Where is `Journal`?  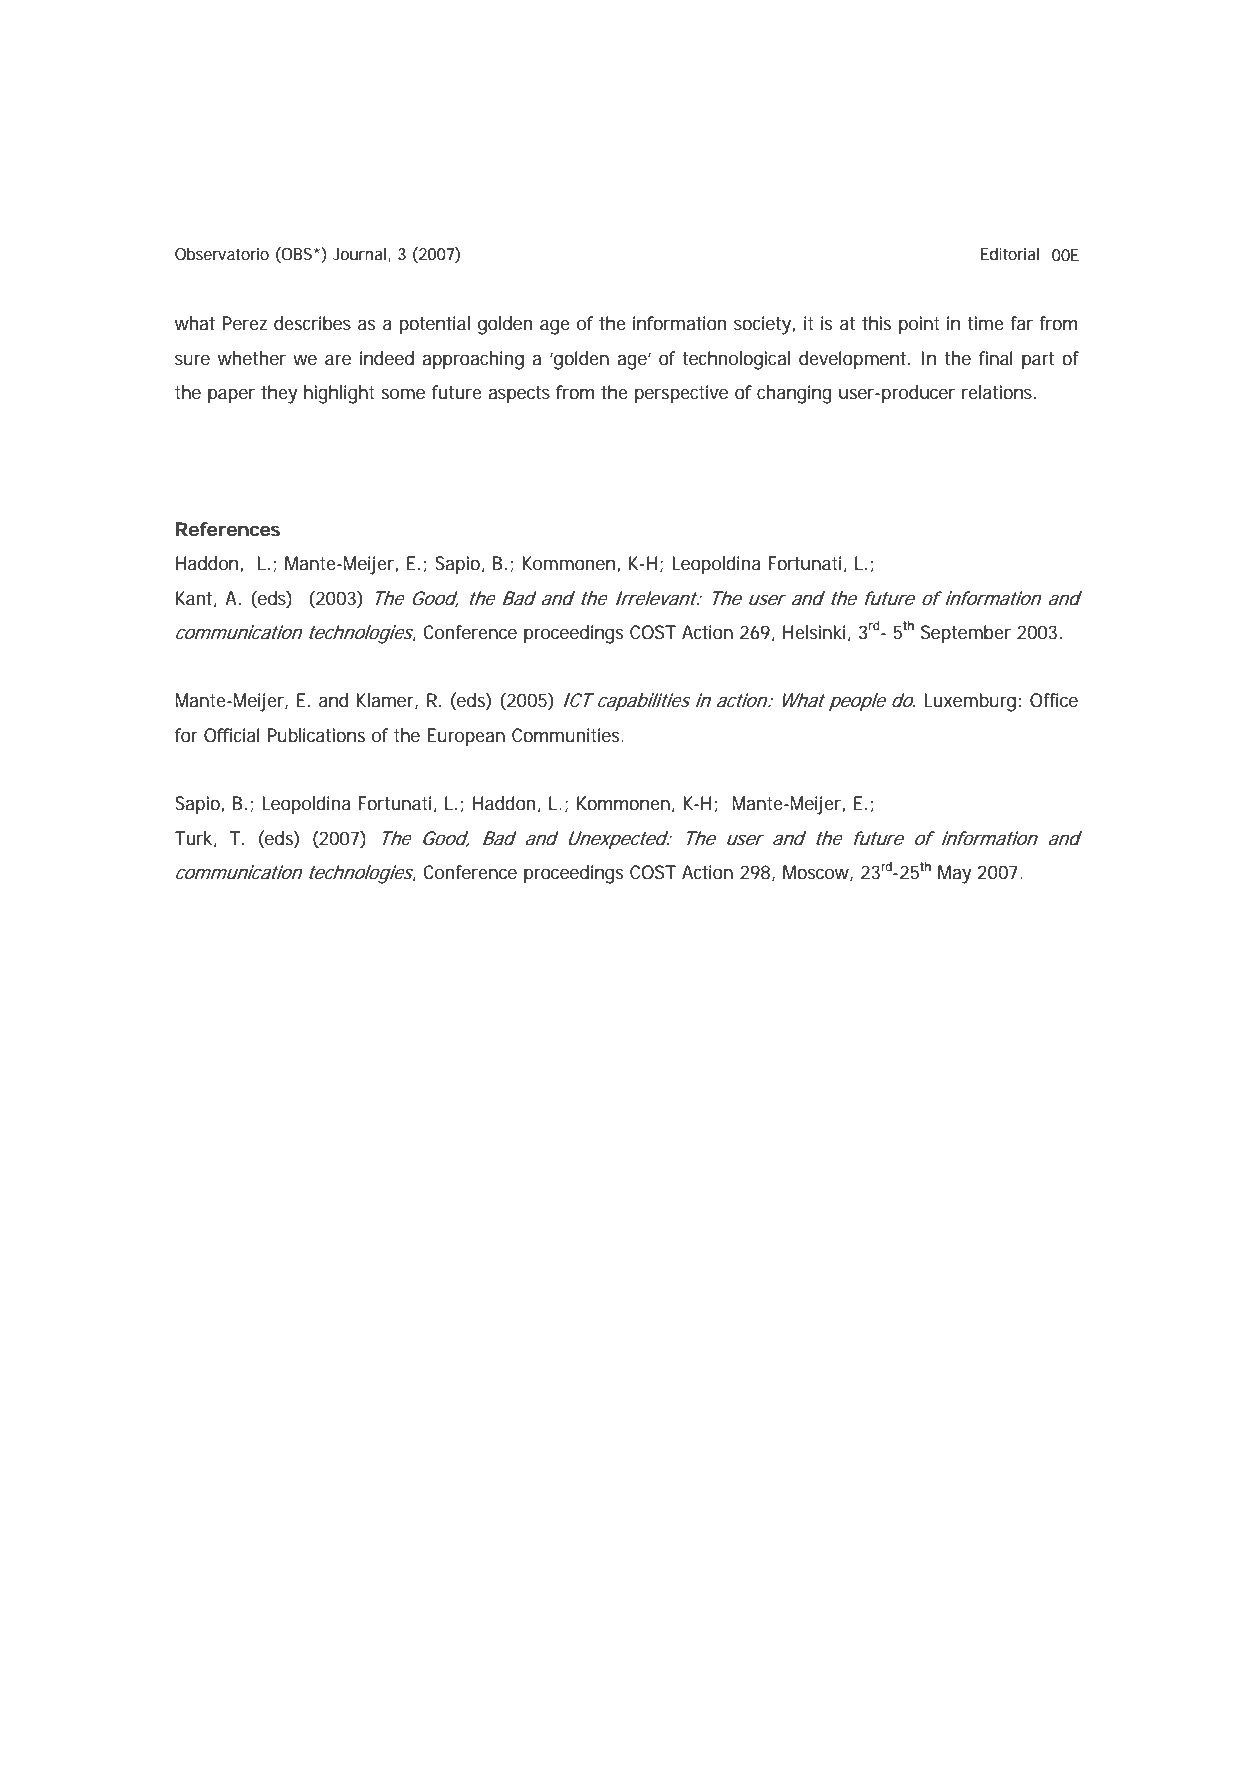
Journal is located at coordinates (361, 255).
